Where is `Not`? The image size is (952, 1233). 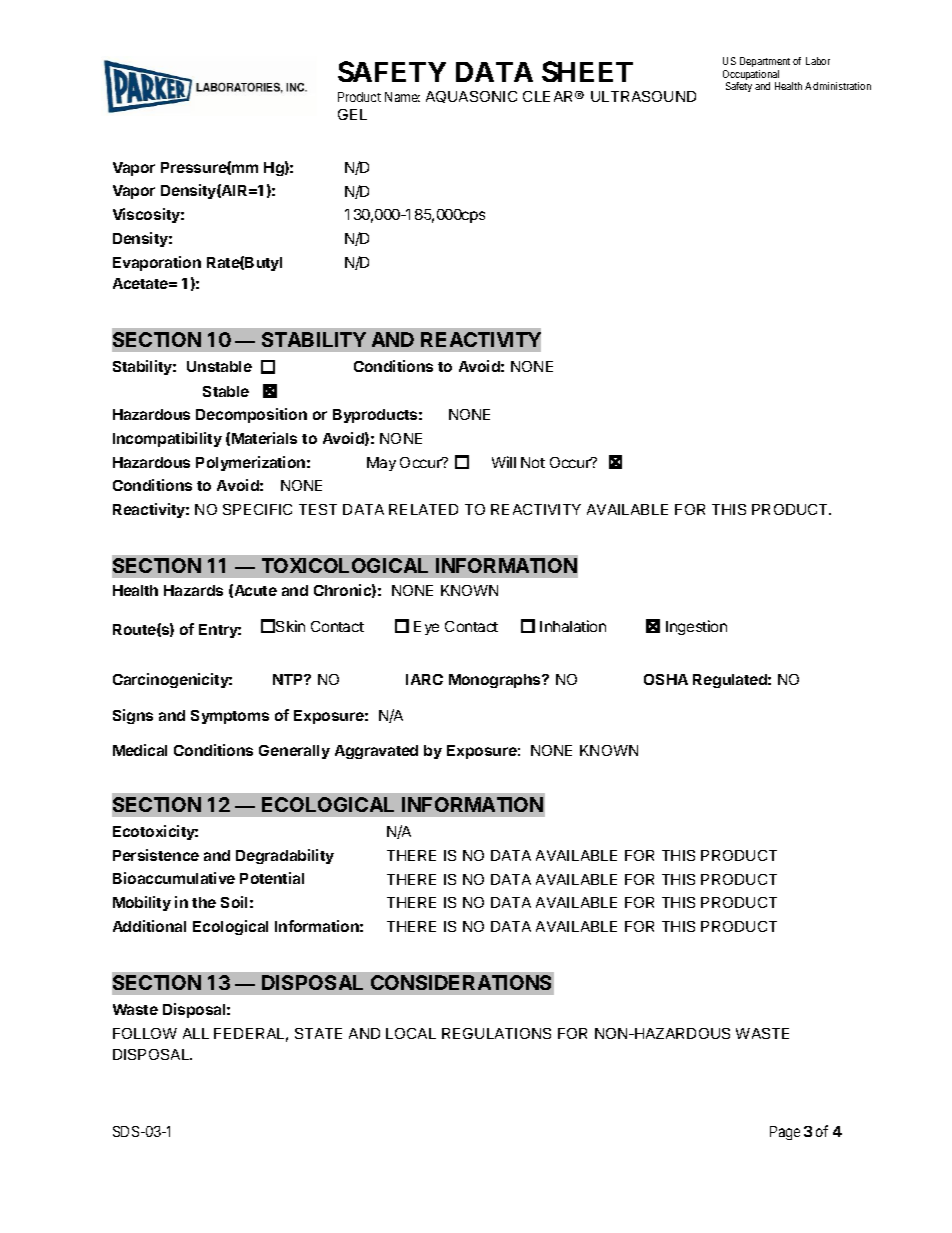
Not is located at coordinates (533, 462).
